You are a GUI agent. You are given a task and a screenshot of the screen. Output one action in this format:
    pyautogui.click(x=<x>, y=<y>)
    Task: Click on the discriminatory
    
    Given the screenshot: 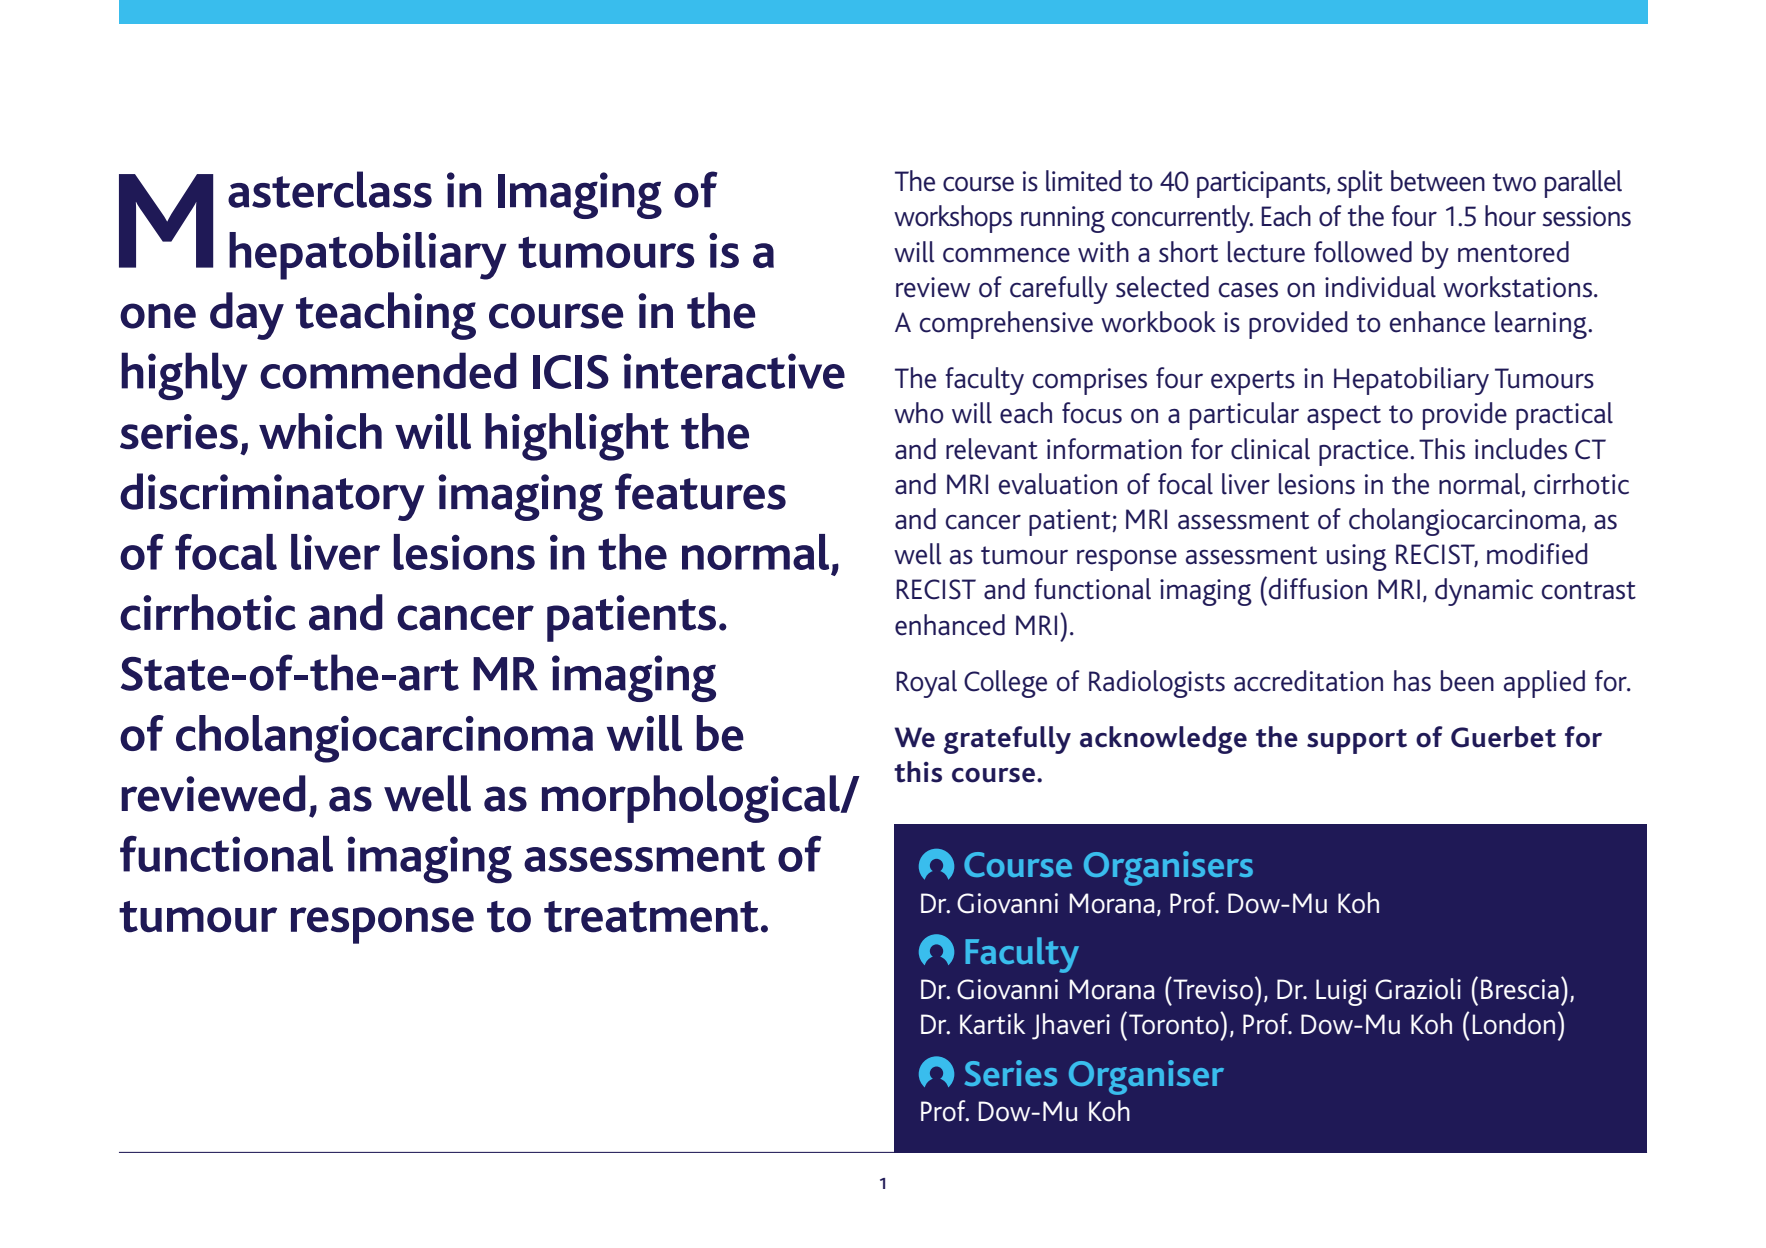 What is the action you would take?
    pyautogui.click(x=272, y=497)
